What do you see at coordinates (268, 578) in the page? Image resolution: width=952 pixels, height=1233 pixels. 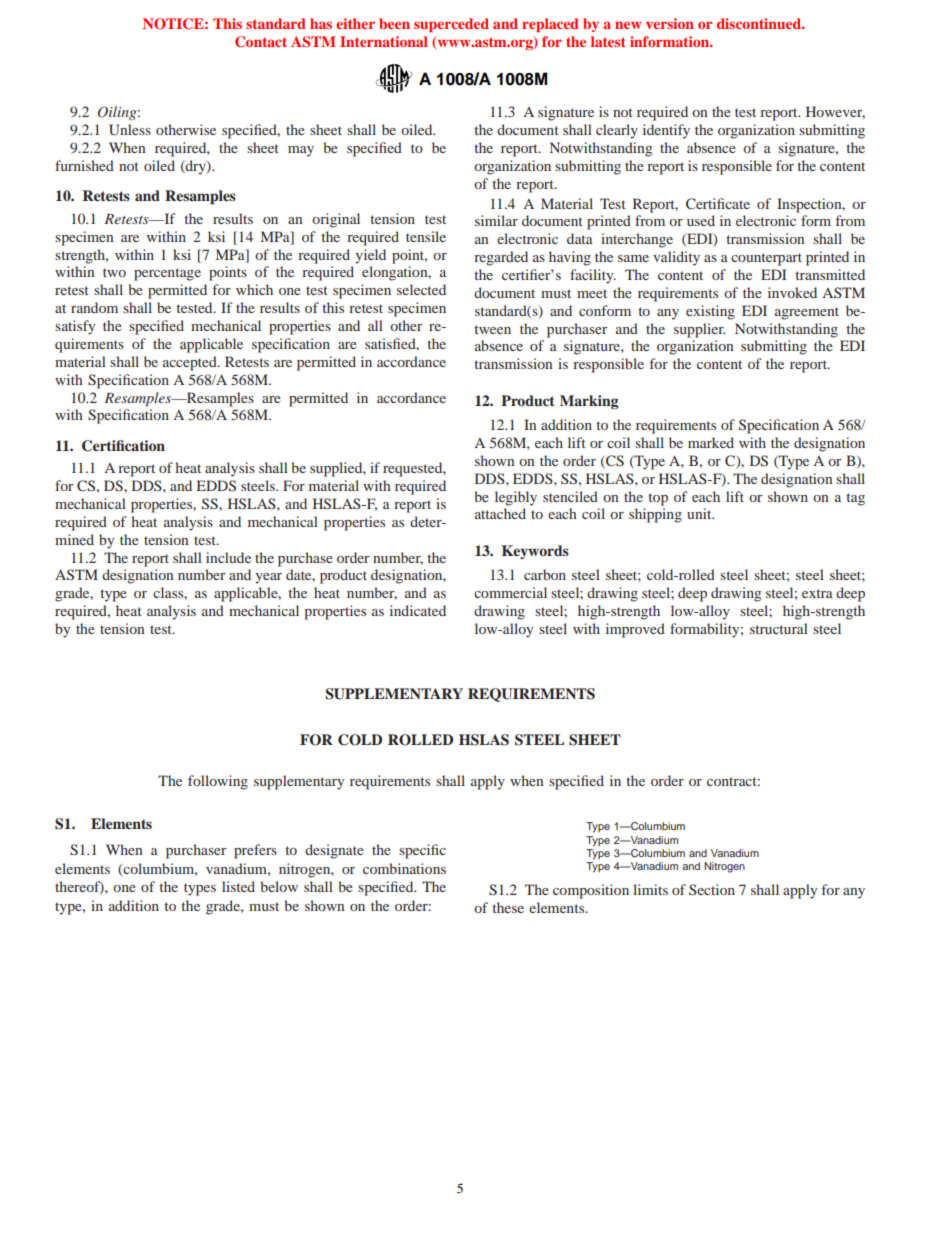 I see `year` at bounding box center [268, 578].
